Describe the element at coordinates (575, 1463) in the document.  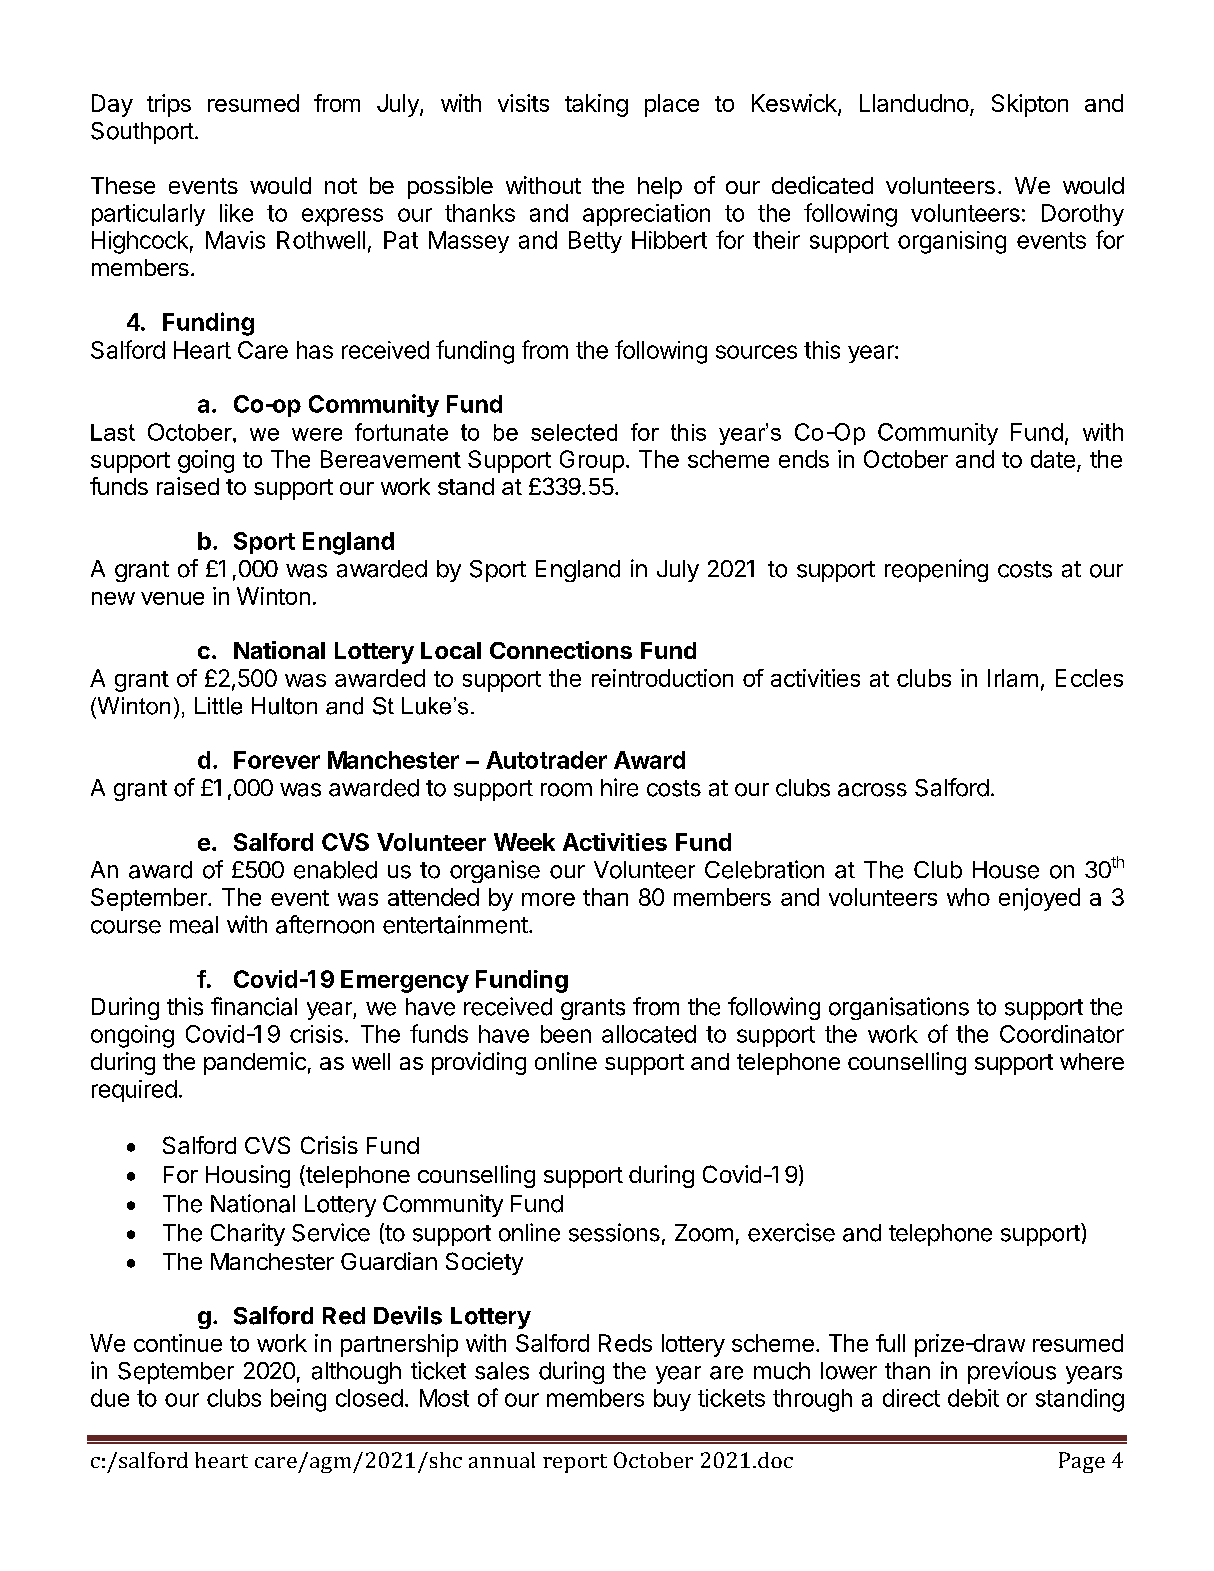
I see `report` at that location.
